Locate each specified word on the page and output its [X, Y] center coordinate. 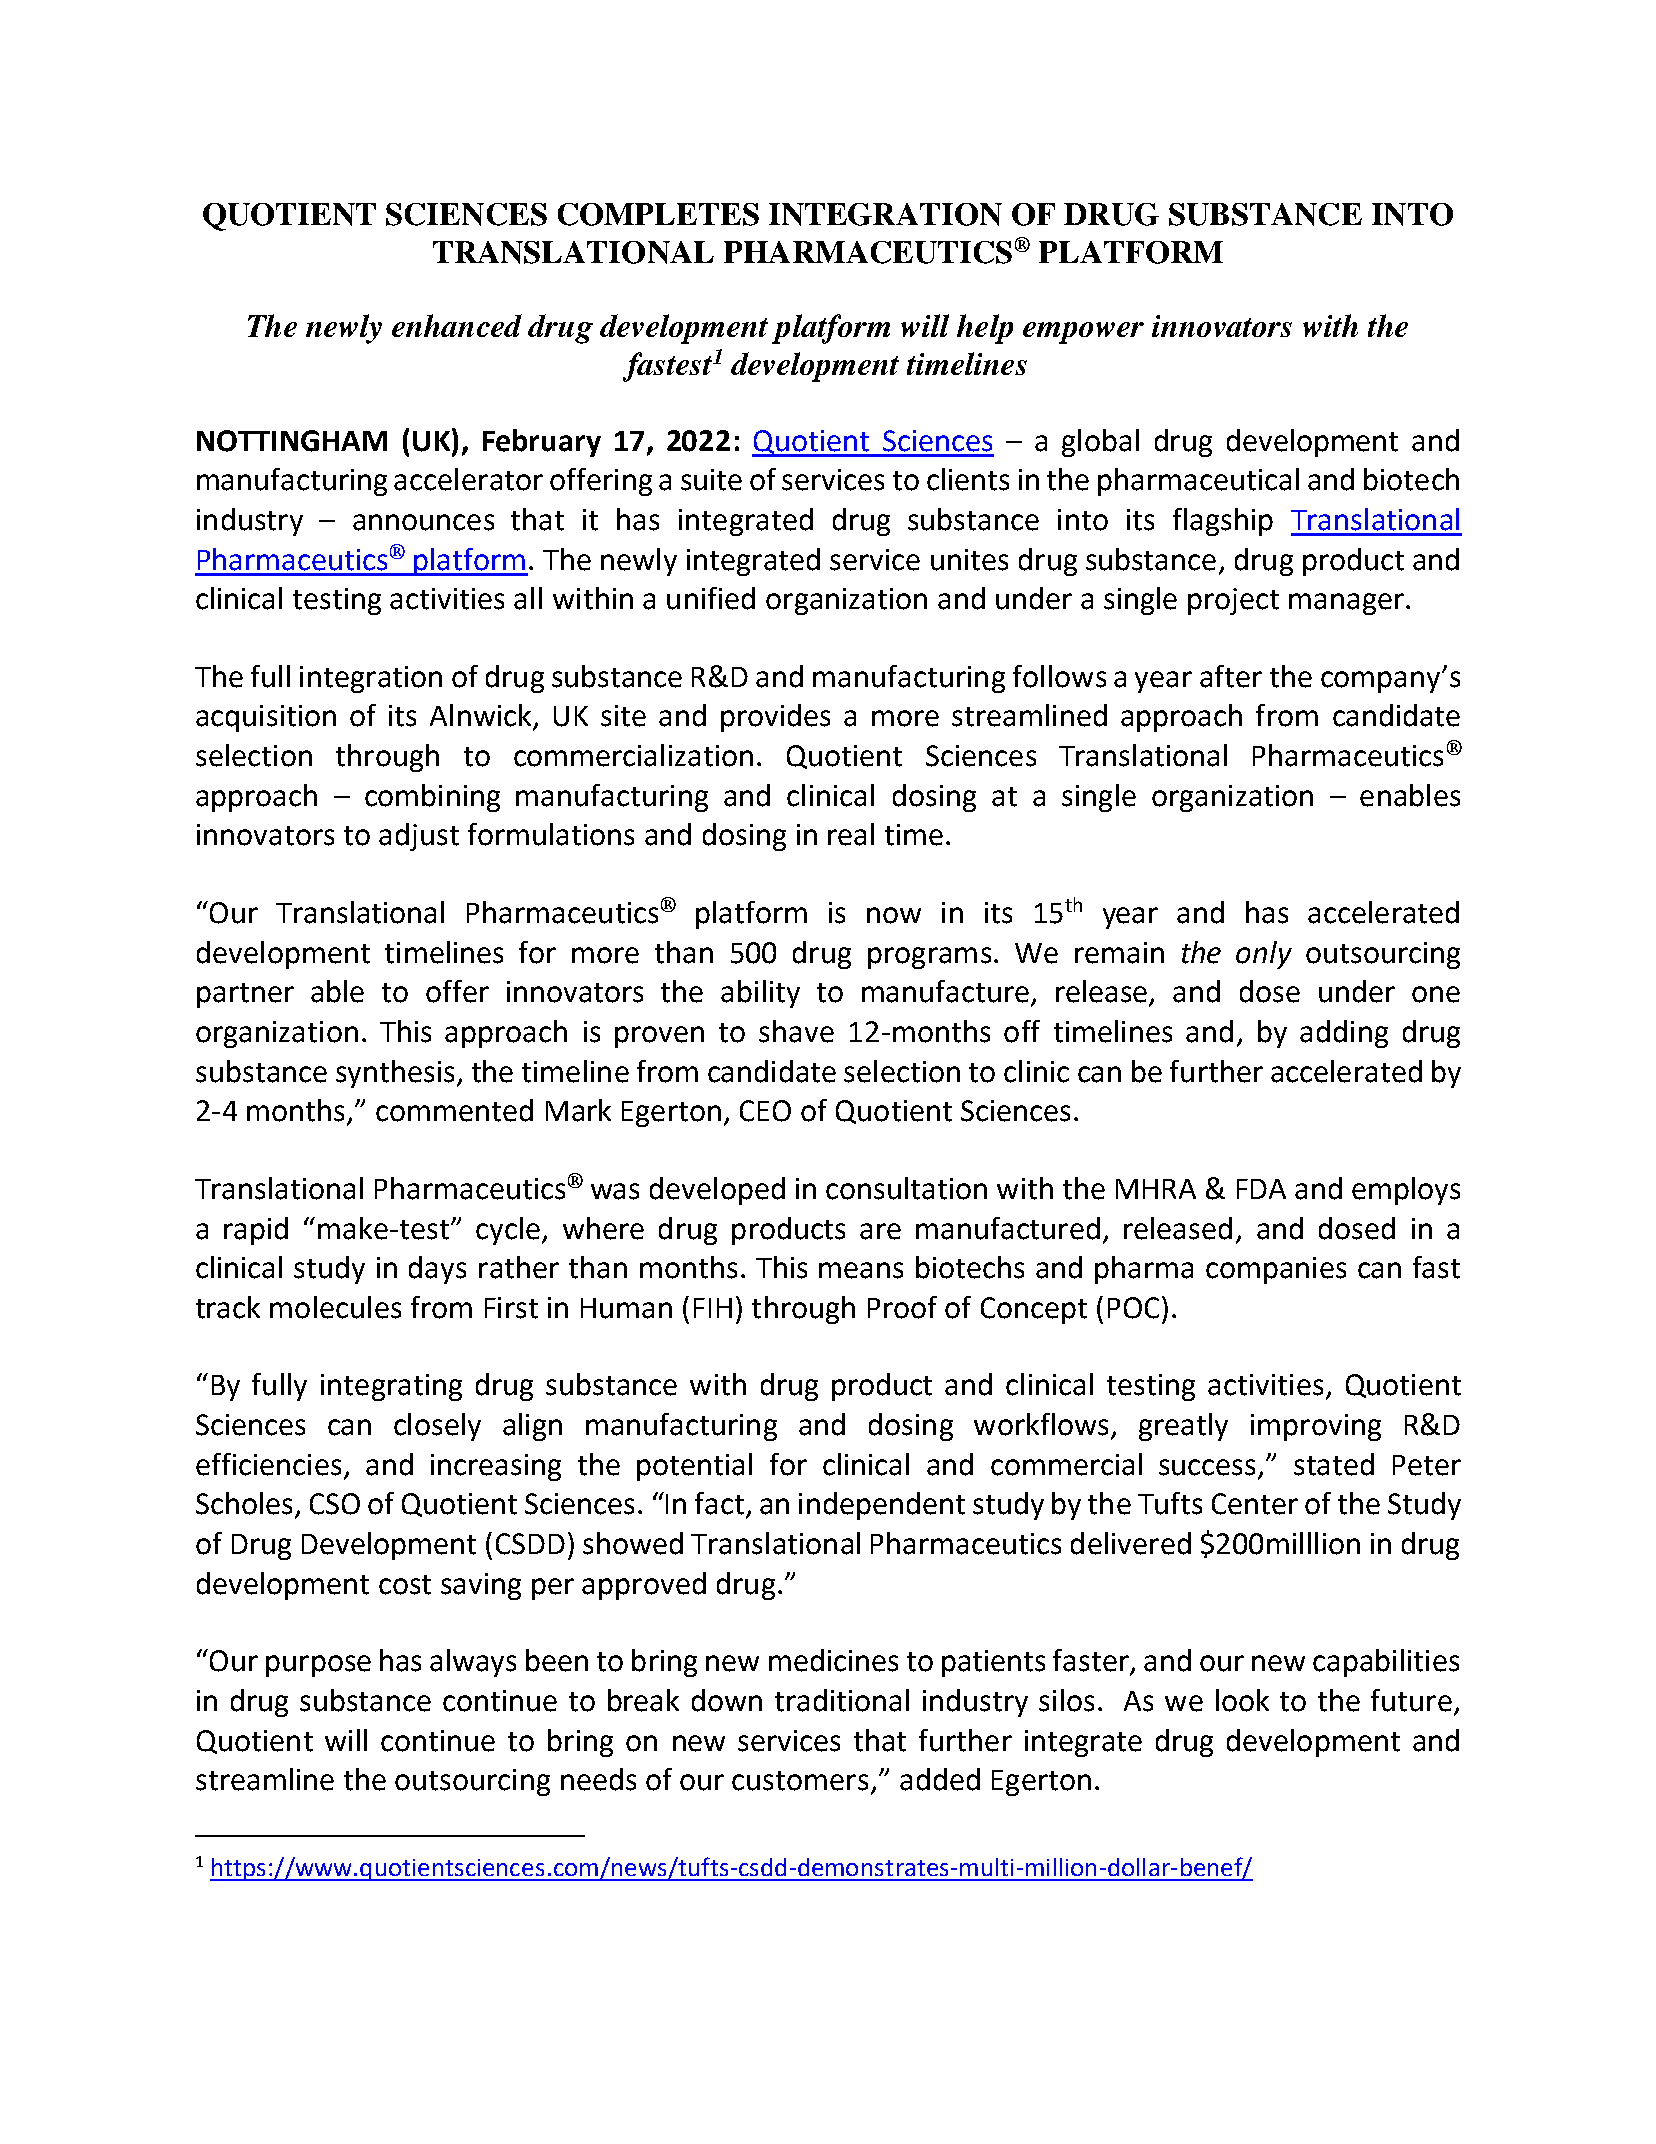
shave [796, 1031]
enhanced [457, 325]
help [985, 329]
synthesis [395, 1074]
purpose [318, 1666]
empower [1083, 333]
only [1264, 955]
